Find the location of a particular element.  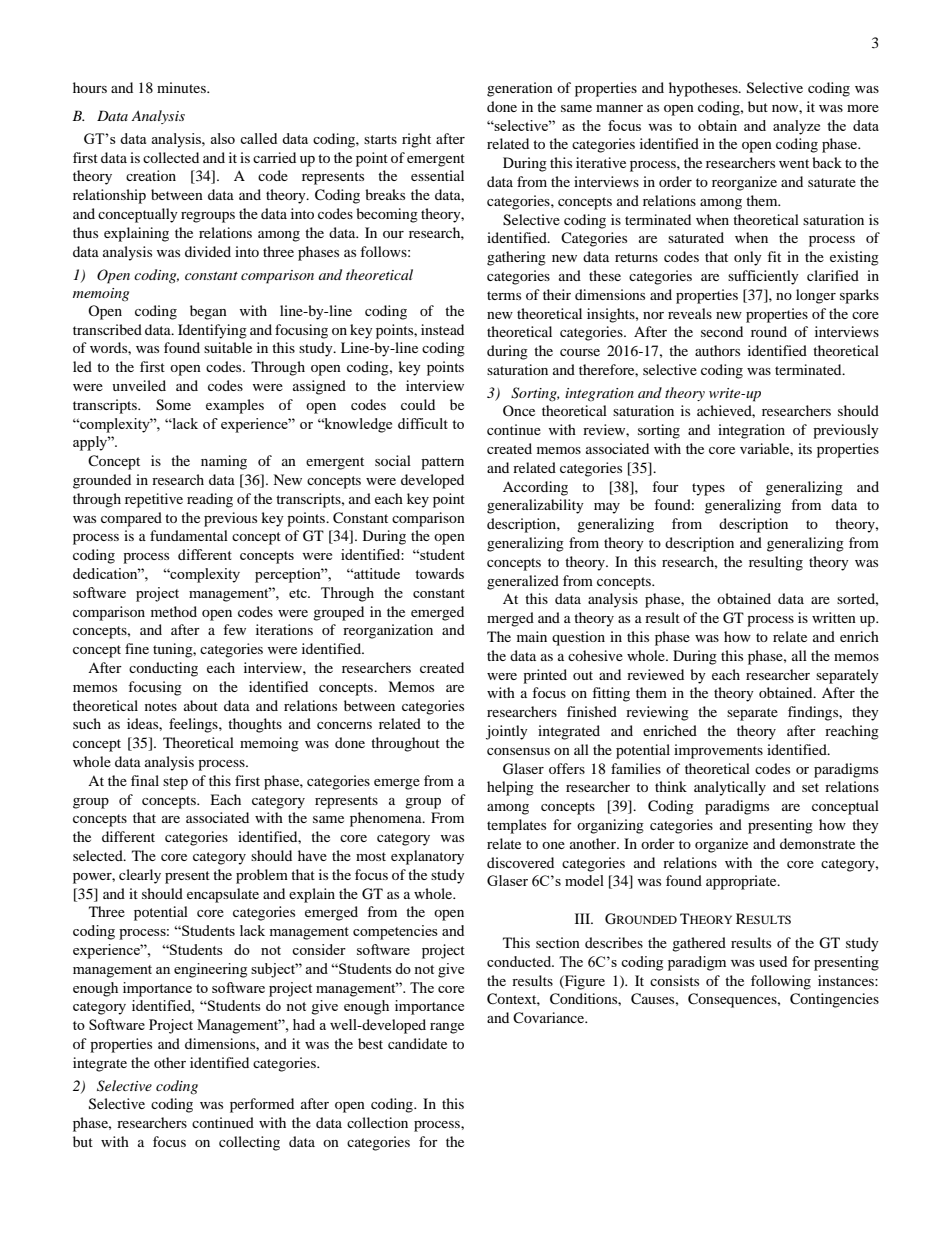

minutes is located at coordinates (182, 87).
